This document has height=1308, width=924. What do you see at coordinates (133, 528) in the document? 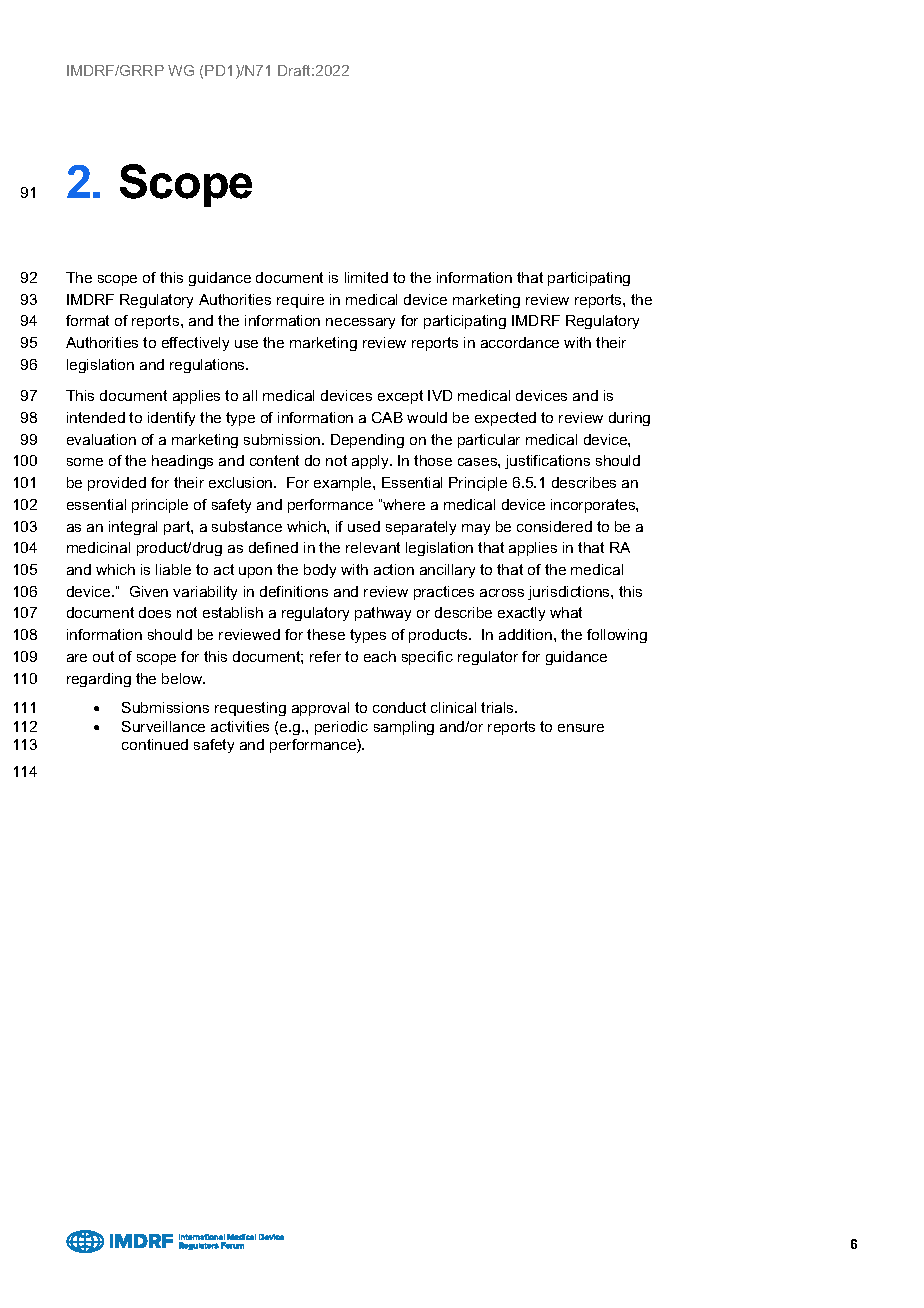
I see `integral` at bounding box center [133, 528].
